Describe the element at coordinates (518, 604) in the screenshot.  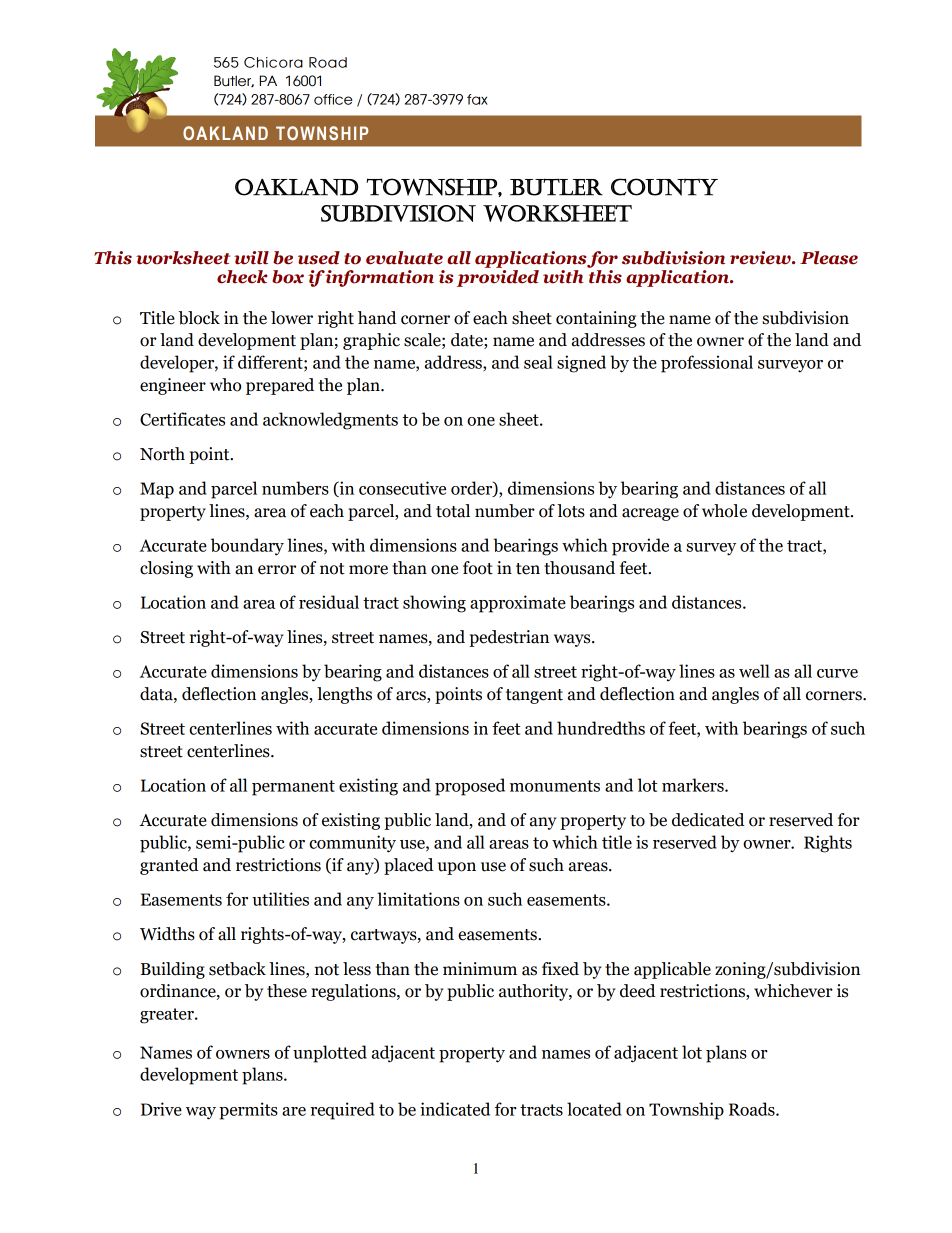
I see `approximate` at that location.
